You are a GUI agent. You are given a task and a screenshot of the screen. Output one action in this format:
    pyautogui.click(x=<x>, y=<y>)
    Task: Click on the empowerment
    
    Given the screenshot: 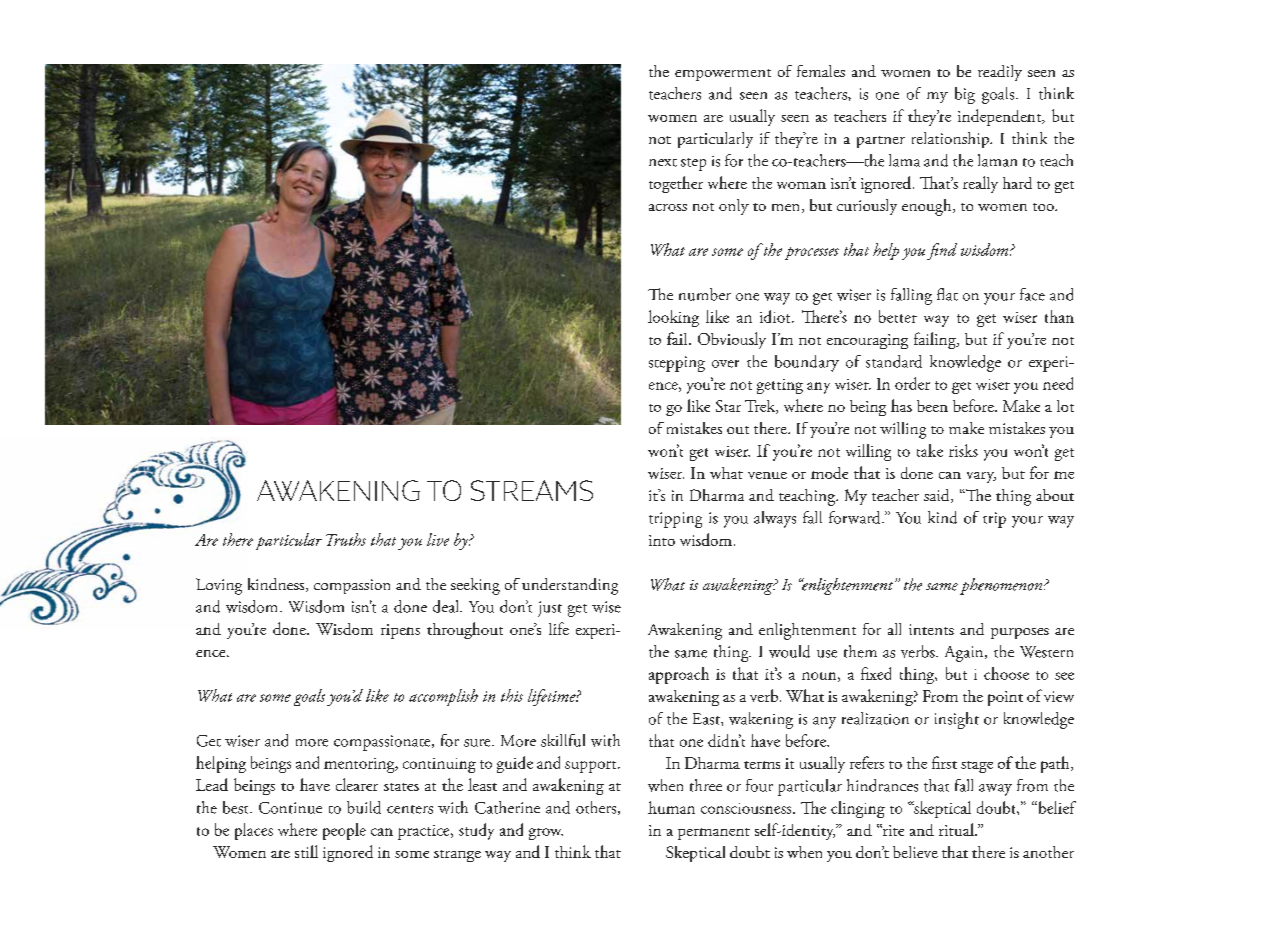 What is the action you would take?
    pyautogui.click(x=723, y=75)
